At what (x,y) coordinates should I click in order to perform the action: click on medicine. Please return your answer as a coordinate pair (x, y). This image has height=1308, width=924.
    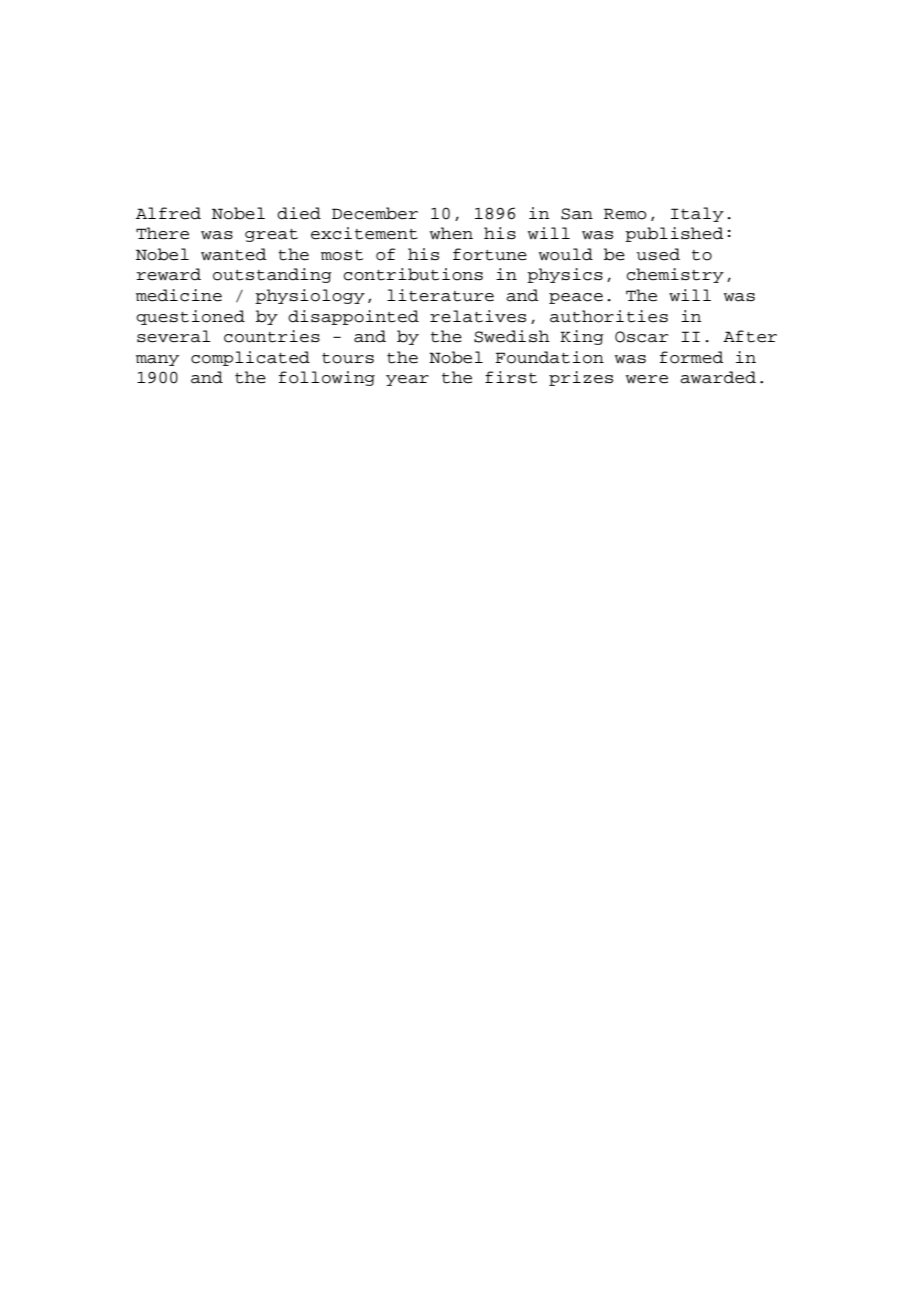
    Looking at the image, I should click on (179, 295).
